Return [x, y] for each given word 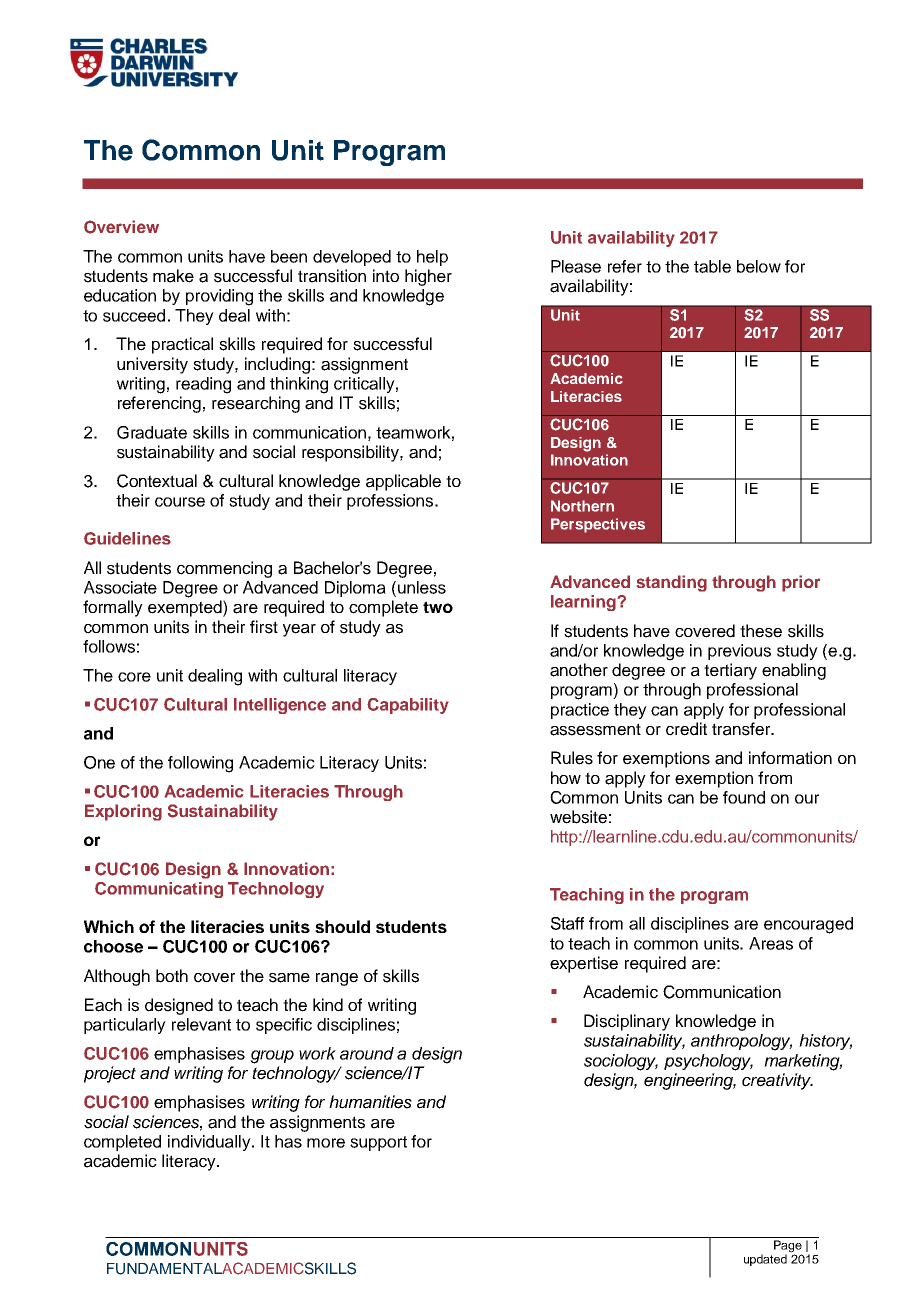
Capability [408, 706]
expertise [584, 964]
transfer [742, 729]
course [180, 502]
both [172, 976]
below [759, 266]
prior [801, 583]
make [173, 276]
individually [210, 1143]
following [200, 764]
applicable [403, 482]
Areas [771, 943]
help [432, 258]
